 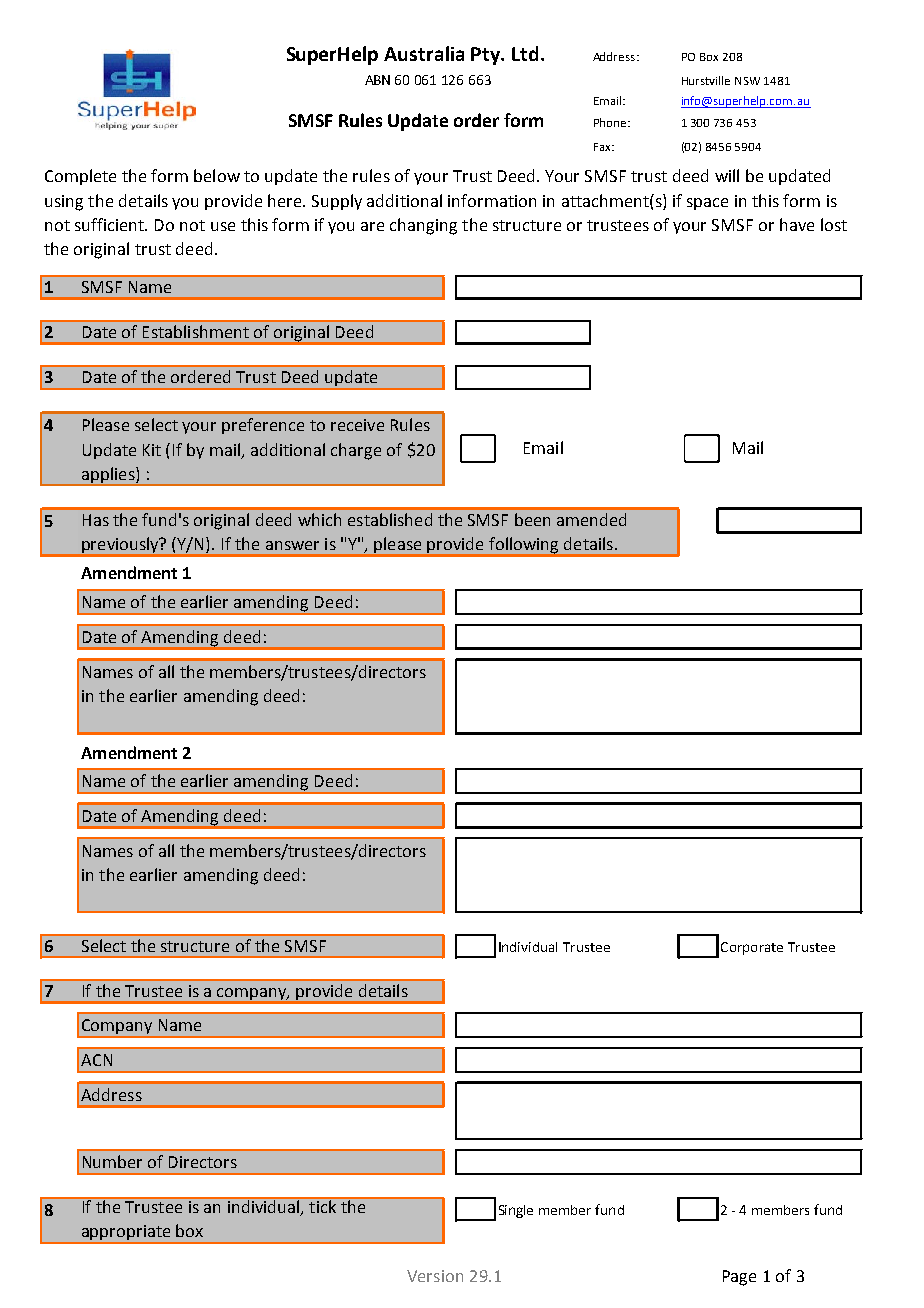 What do you see at coordinates (424, 53) in the screenshot?
I see `Australia` at bounding box center [424, 53].
